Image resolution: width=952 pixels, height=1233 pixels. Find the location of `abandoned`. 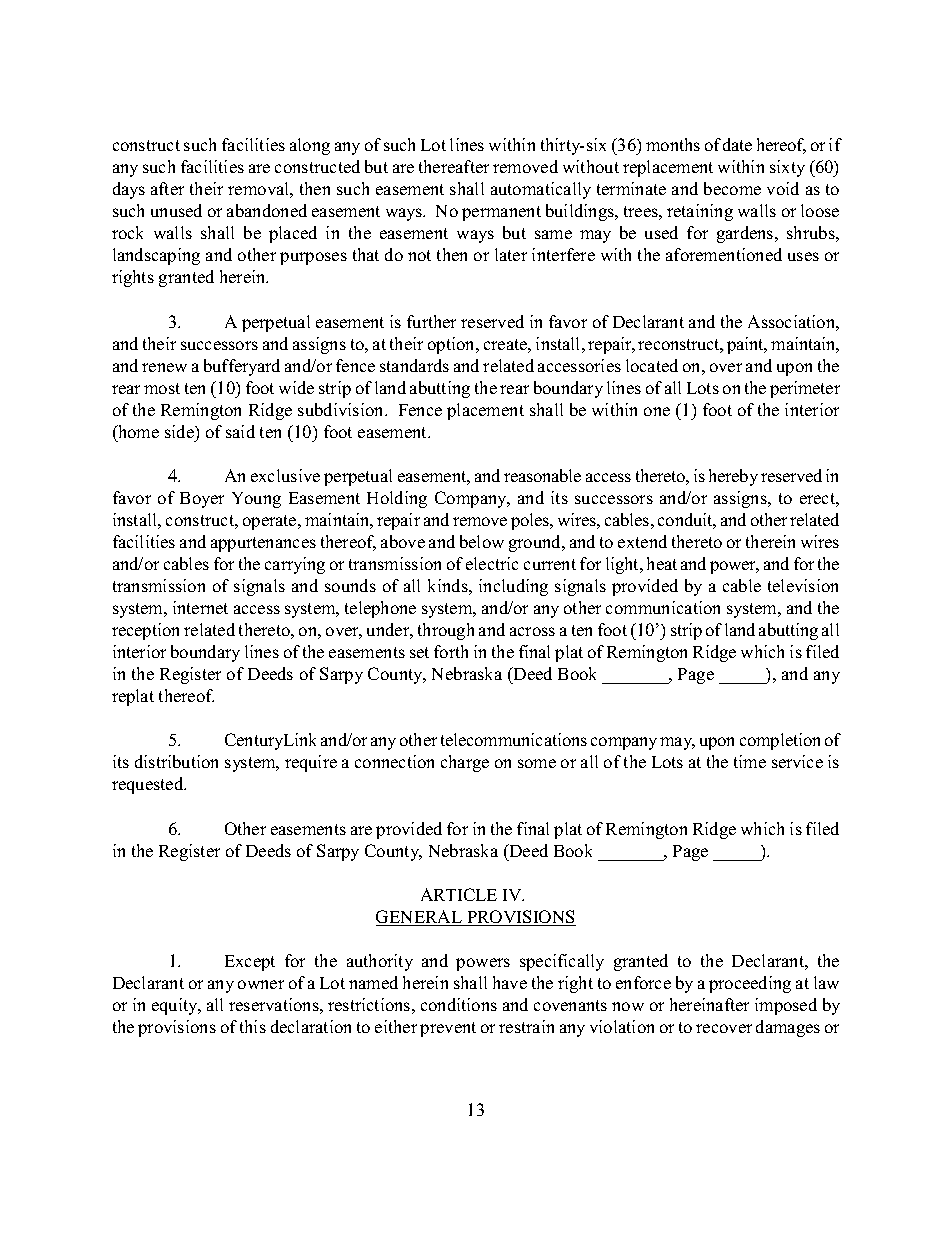

abandoned is located at coordinates (267, 210).
